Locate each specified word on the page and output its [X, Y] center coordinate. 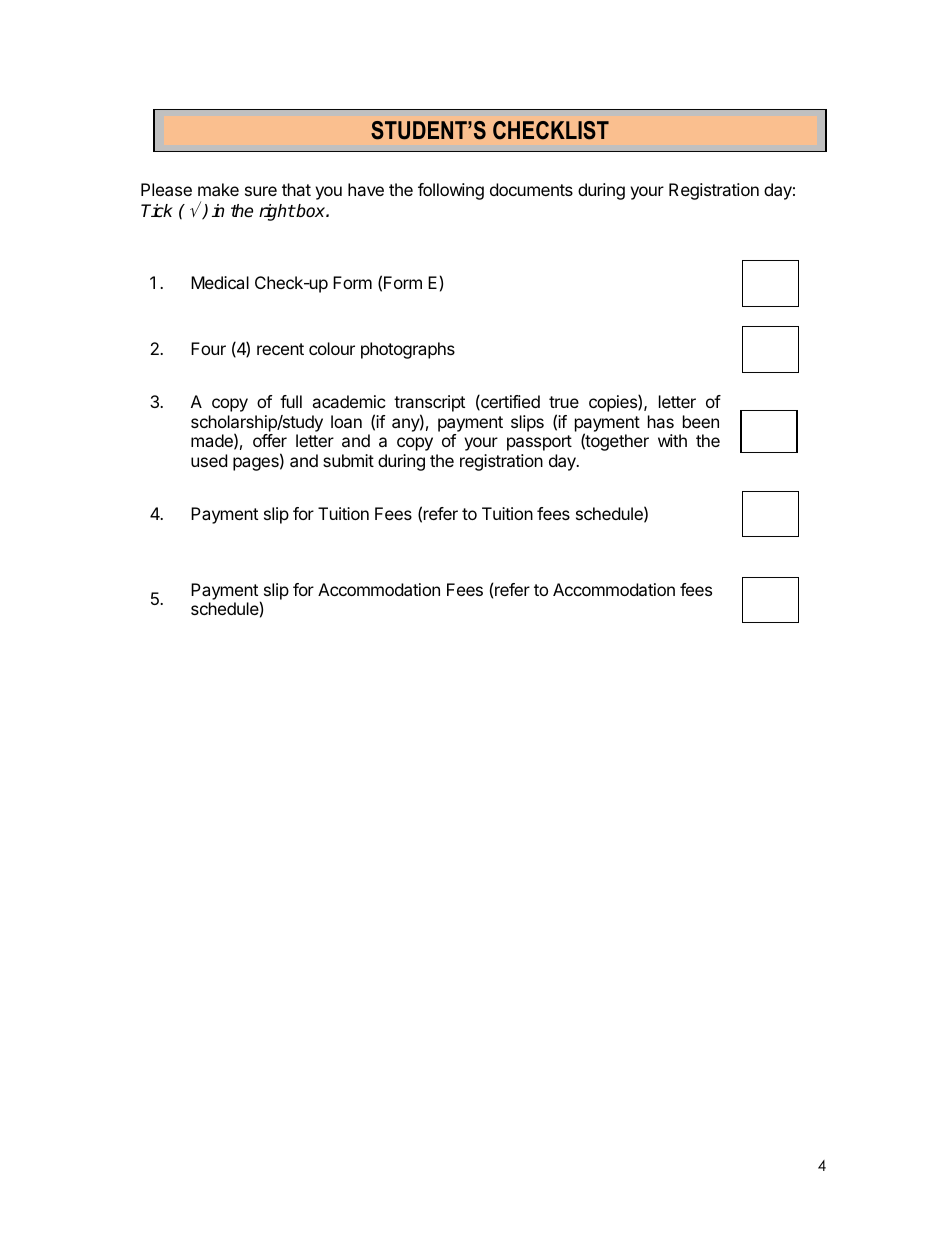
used [209, 460]
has [661, 421]
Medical [220, 282]
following [451, 191]
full [291, 401]
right [277, 212]
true [564, 402]
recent [280, 349]
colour [332, 348]
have [366, 189]
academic [349, 401]
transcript [429, 403]
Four [208, 348]
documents [531, 189]
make [218, 189]
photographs [408, 350]
